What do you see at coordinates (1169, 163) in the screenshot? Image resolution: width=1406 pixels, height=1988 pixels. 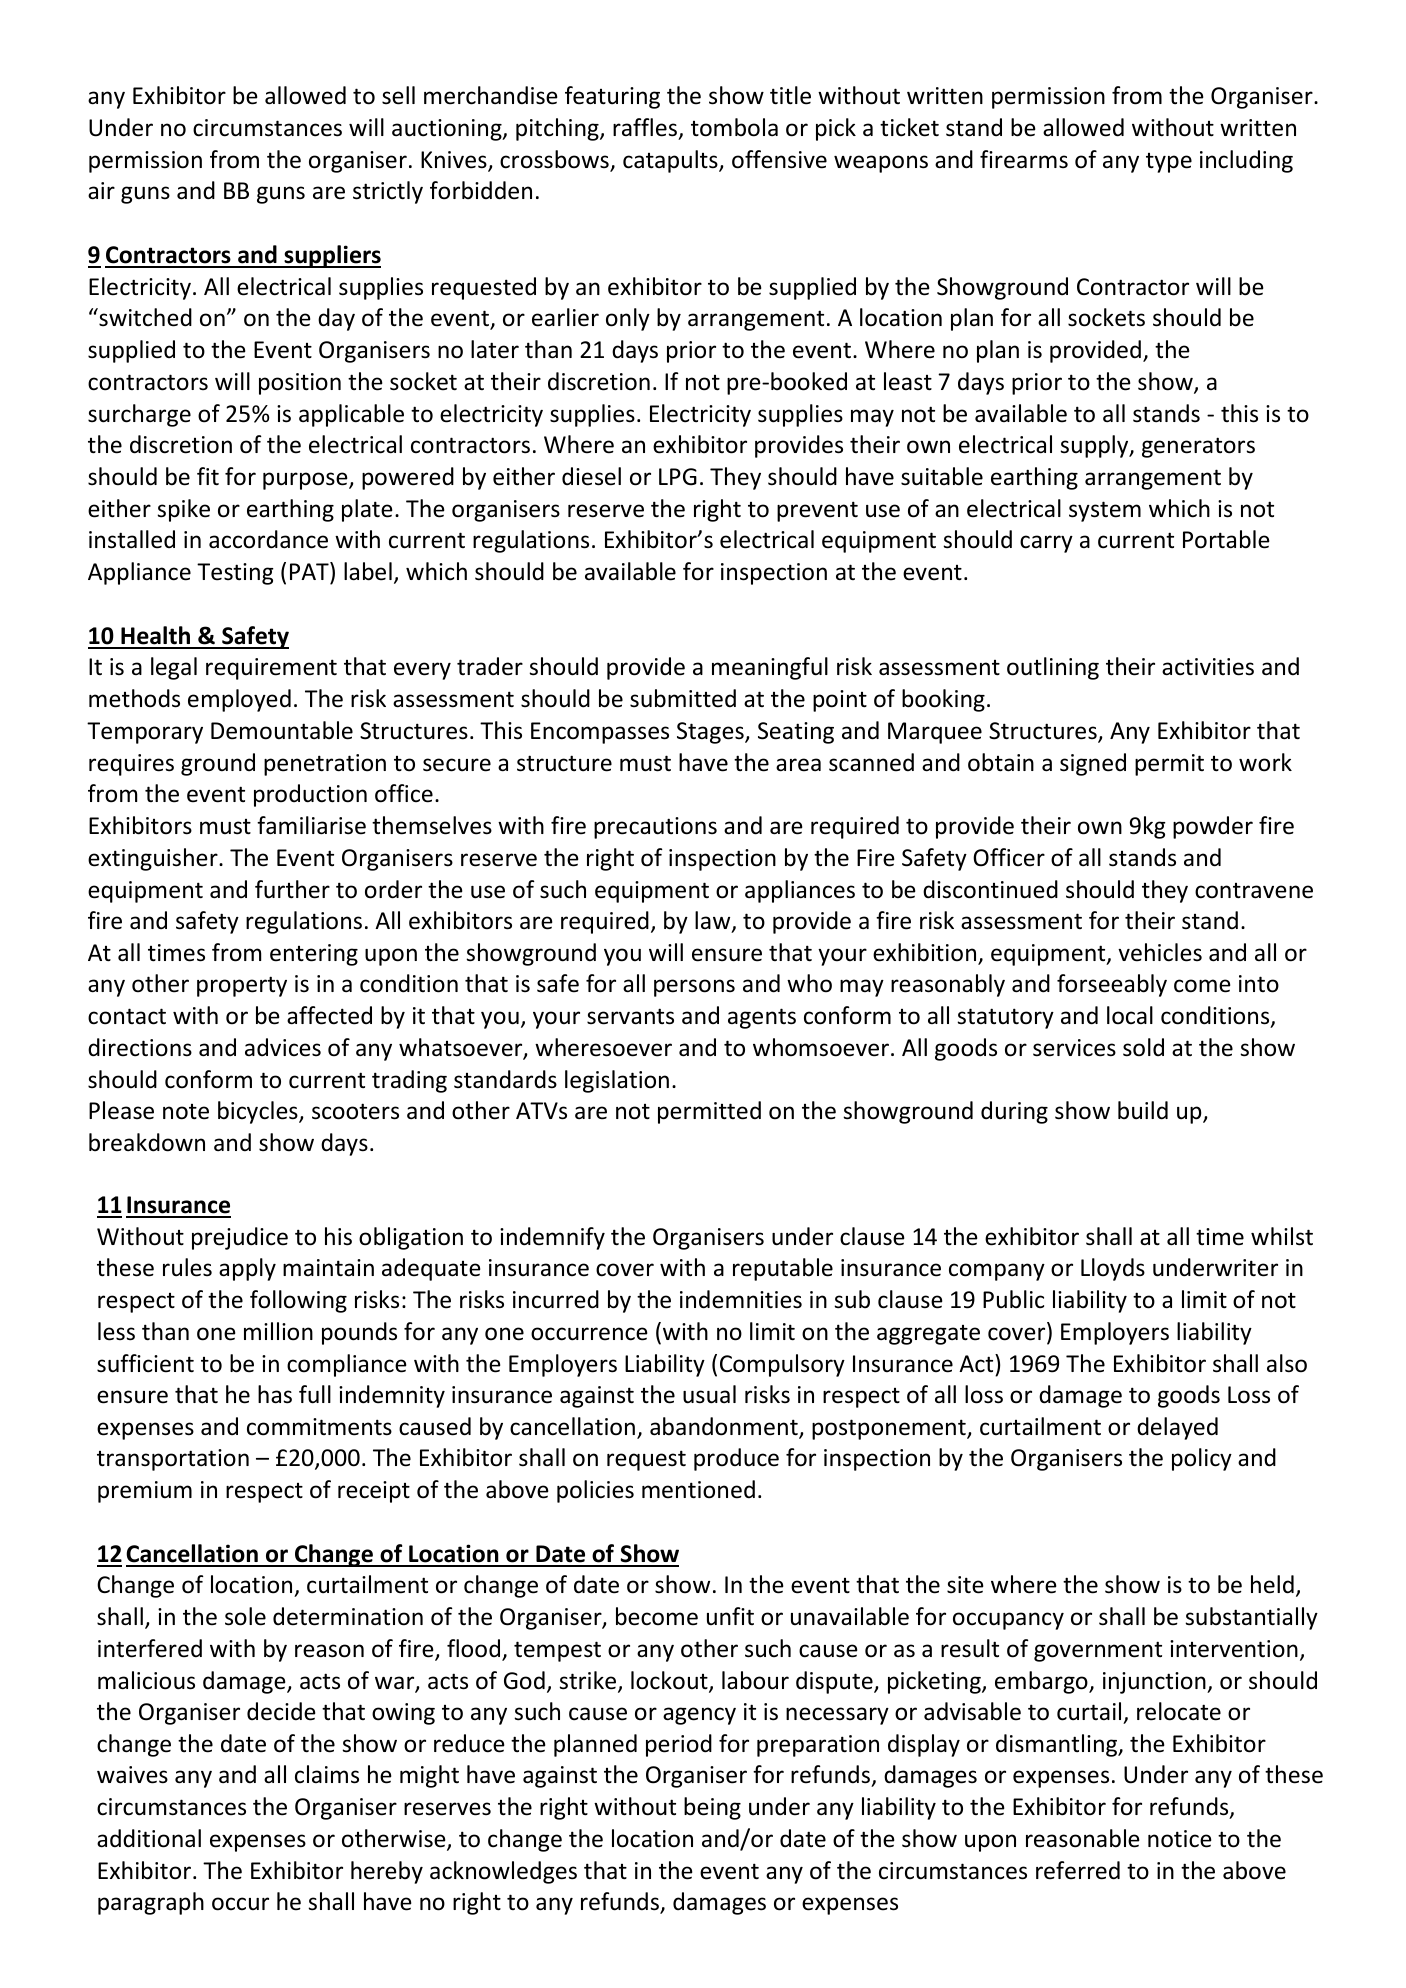 I see `type` at bounding box center [1169, 163].
